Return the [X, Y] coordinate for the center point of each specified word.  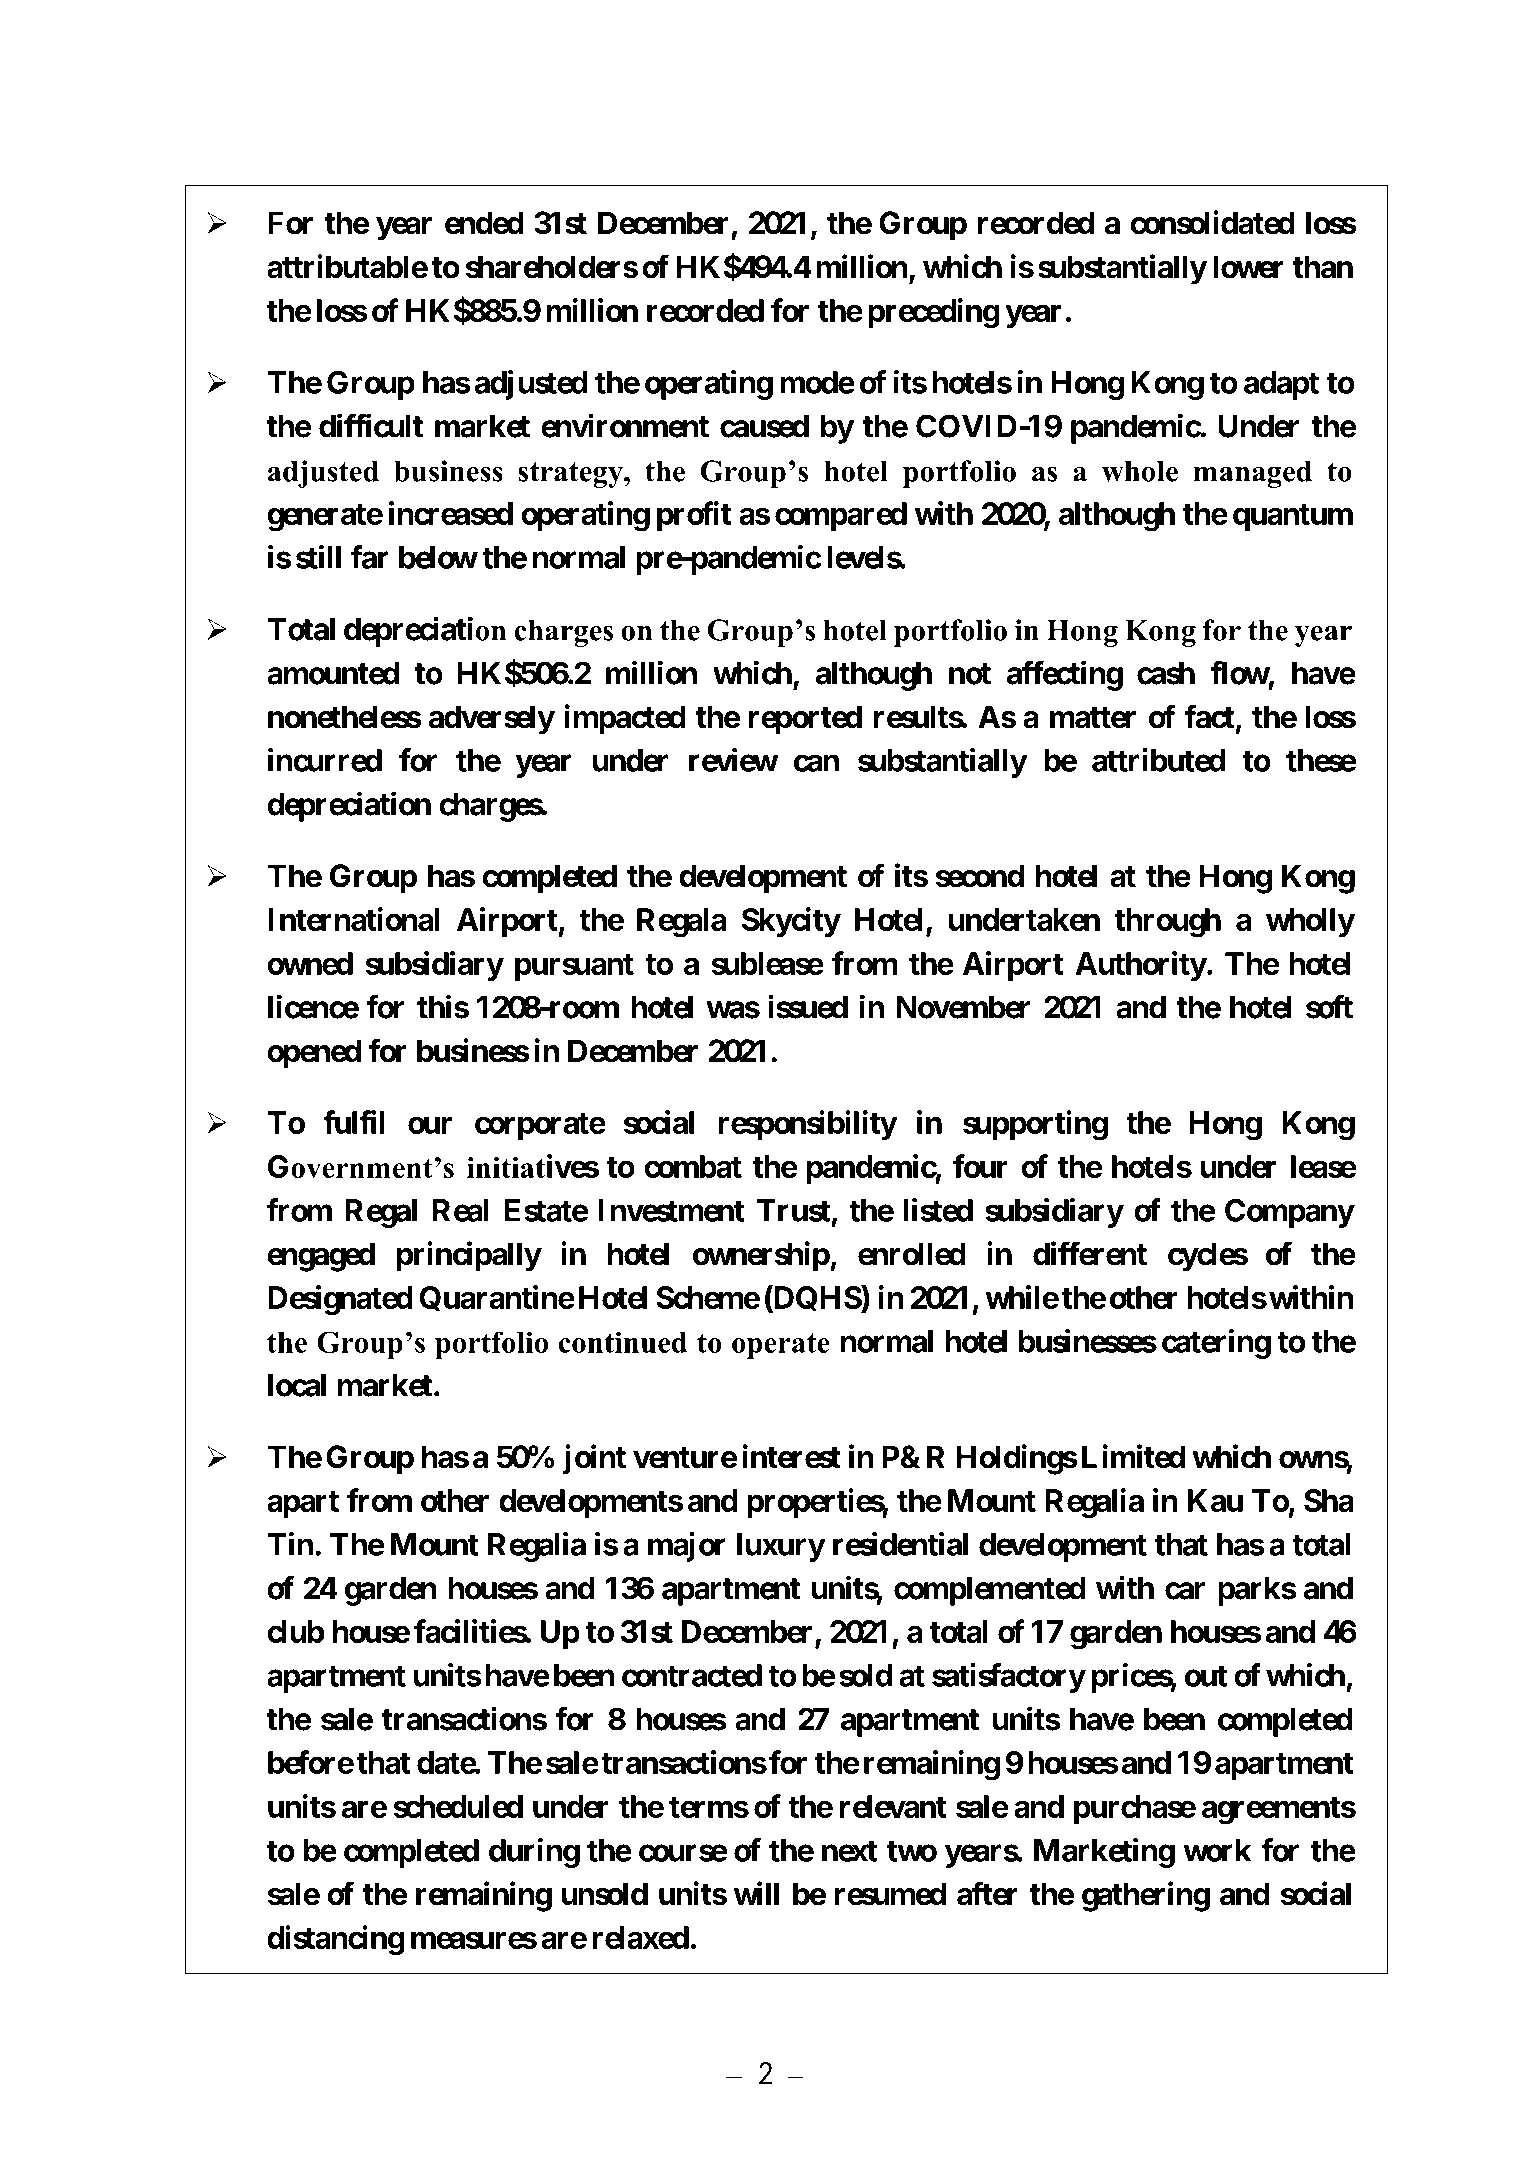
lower [1248, 267]
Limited [1133, 1456]
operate [781, 1346]
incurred [325, 760]
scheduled [458, 1806]
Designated [340, 1300]
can [816, 763]
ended [484, 223]
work [1217, 1850]
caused [764, 426]
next [849, 1851]
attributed [1158, 760]
